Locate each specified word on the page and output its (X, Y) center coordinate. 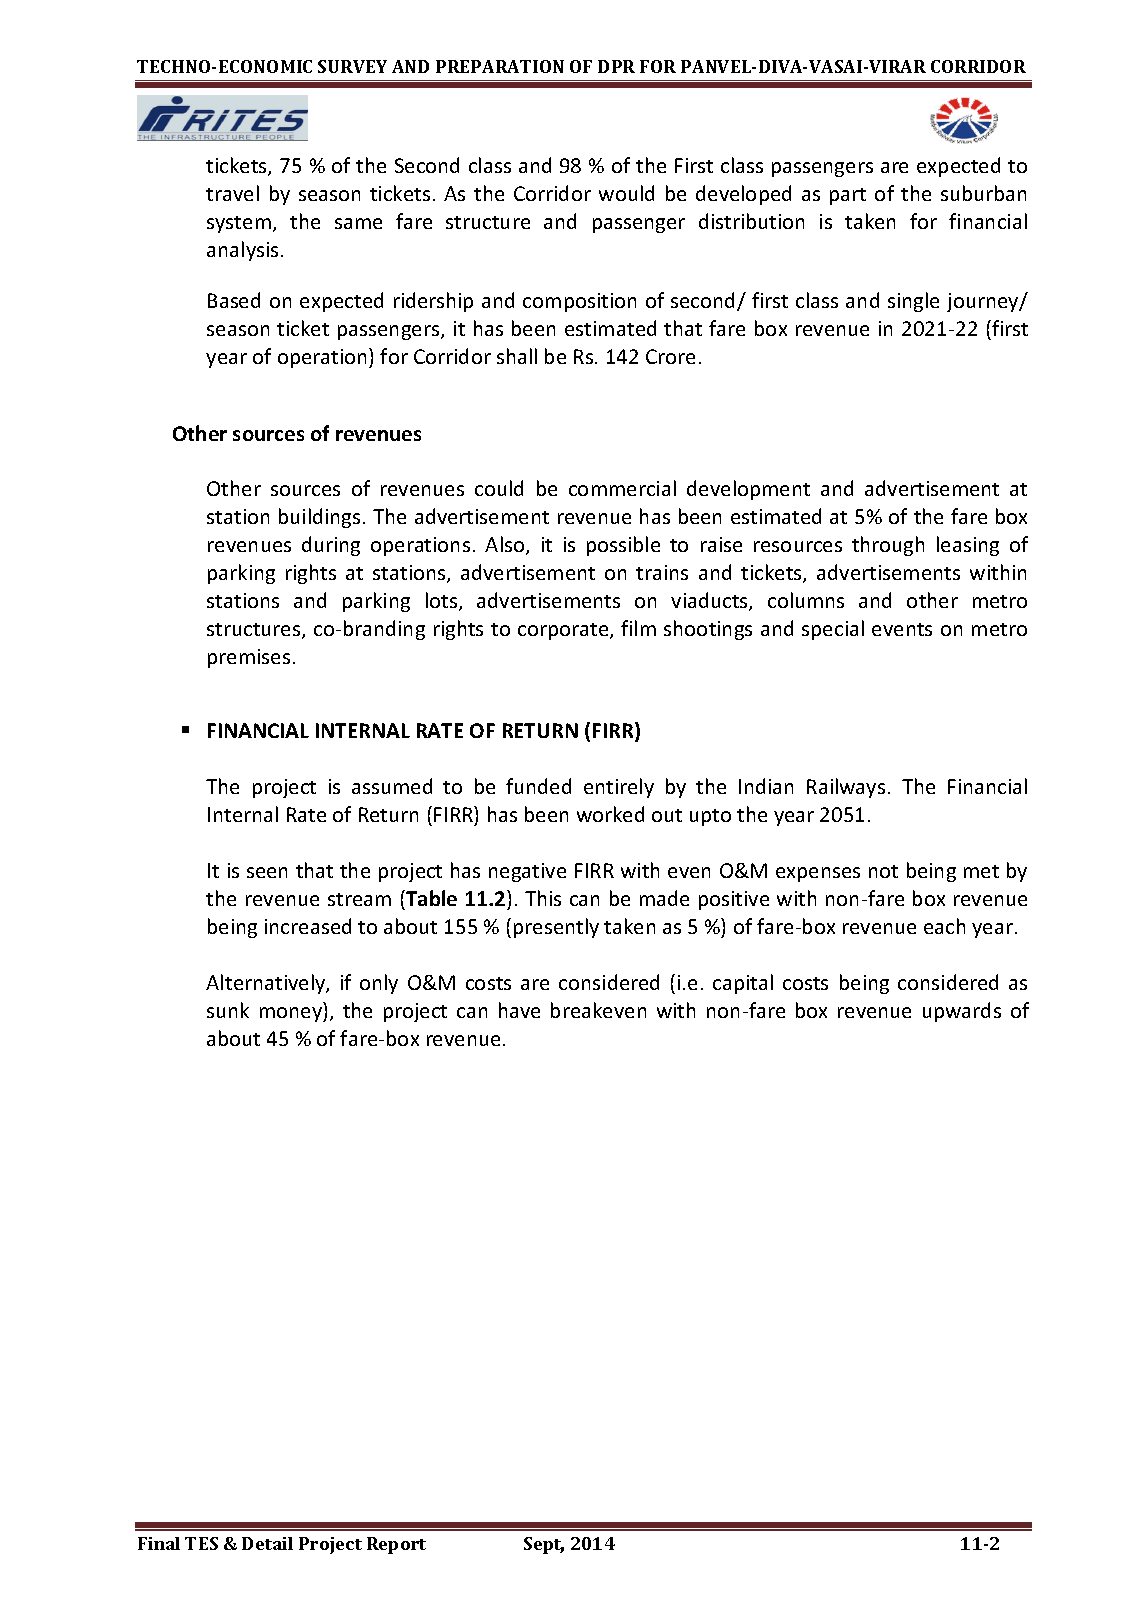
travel (232, 193)
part (848, 196)
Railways (846, 788)
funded (538, 786)
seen (267, 872)
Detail (267, 1543)
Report (396, 1545)
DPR (616, 66)
